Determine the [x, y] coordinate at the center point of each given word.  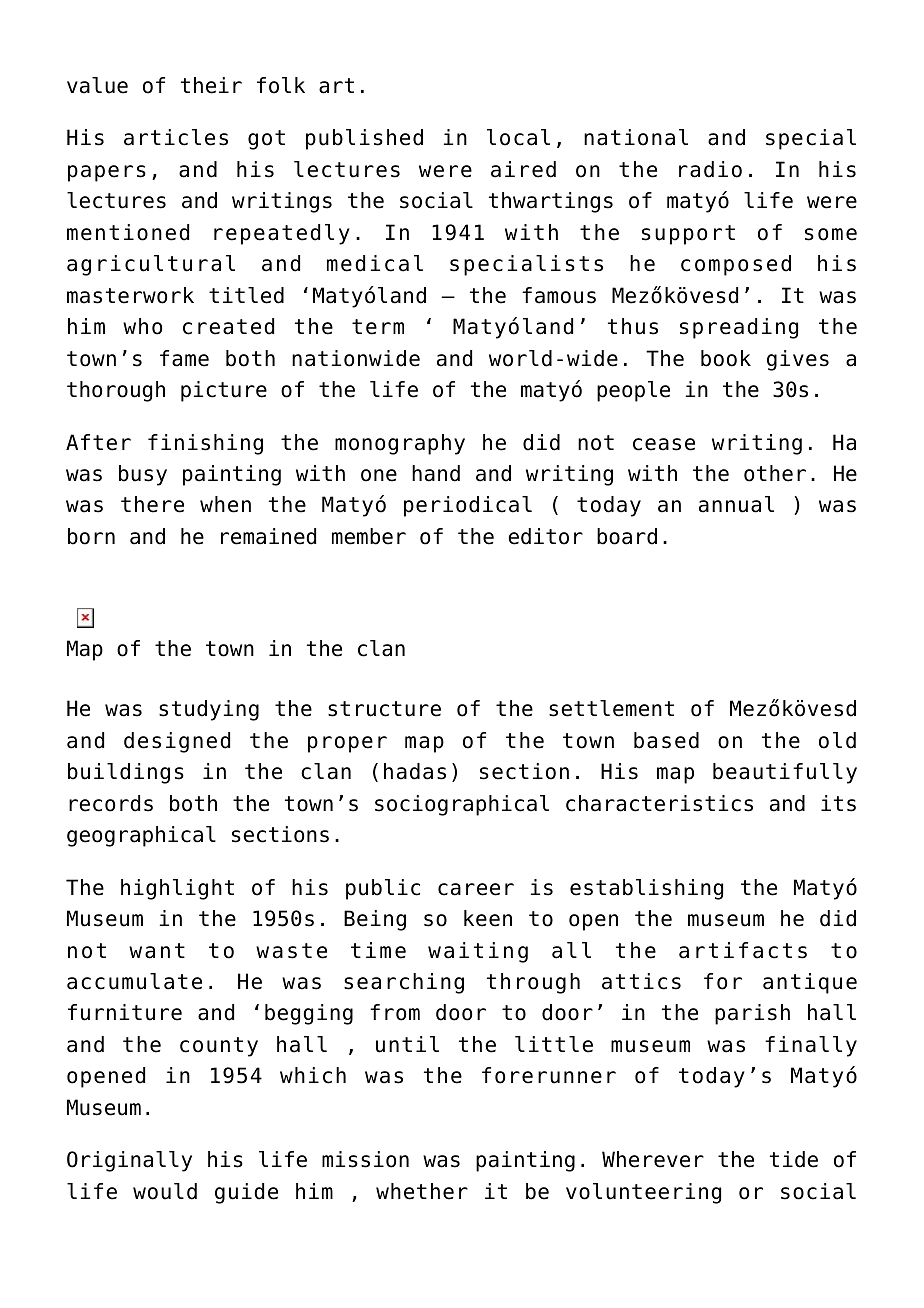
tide [794, 1159]
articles [176, 137]
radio [710, 169]
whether [422, 1191]
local [518, 137]
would [165, 1191]
